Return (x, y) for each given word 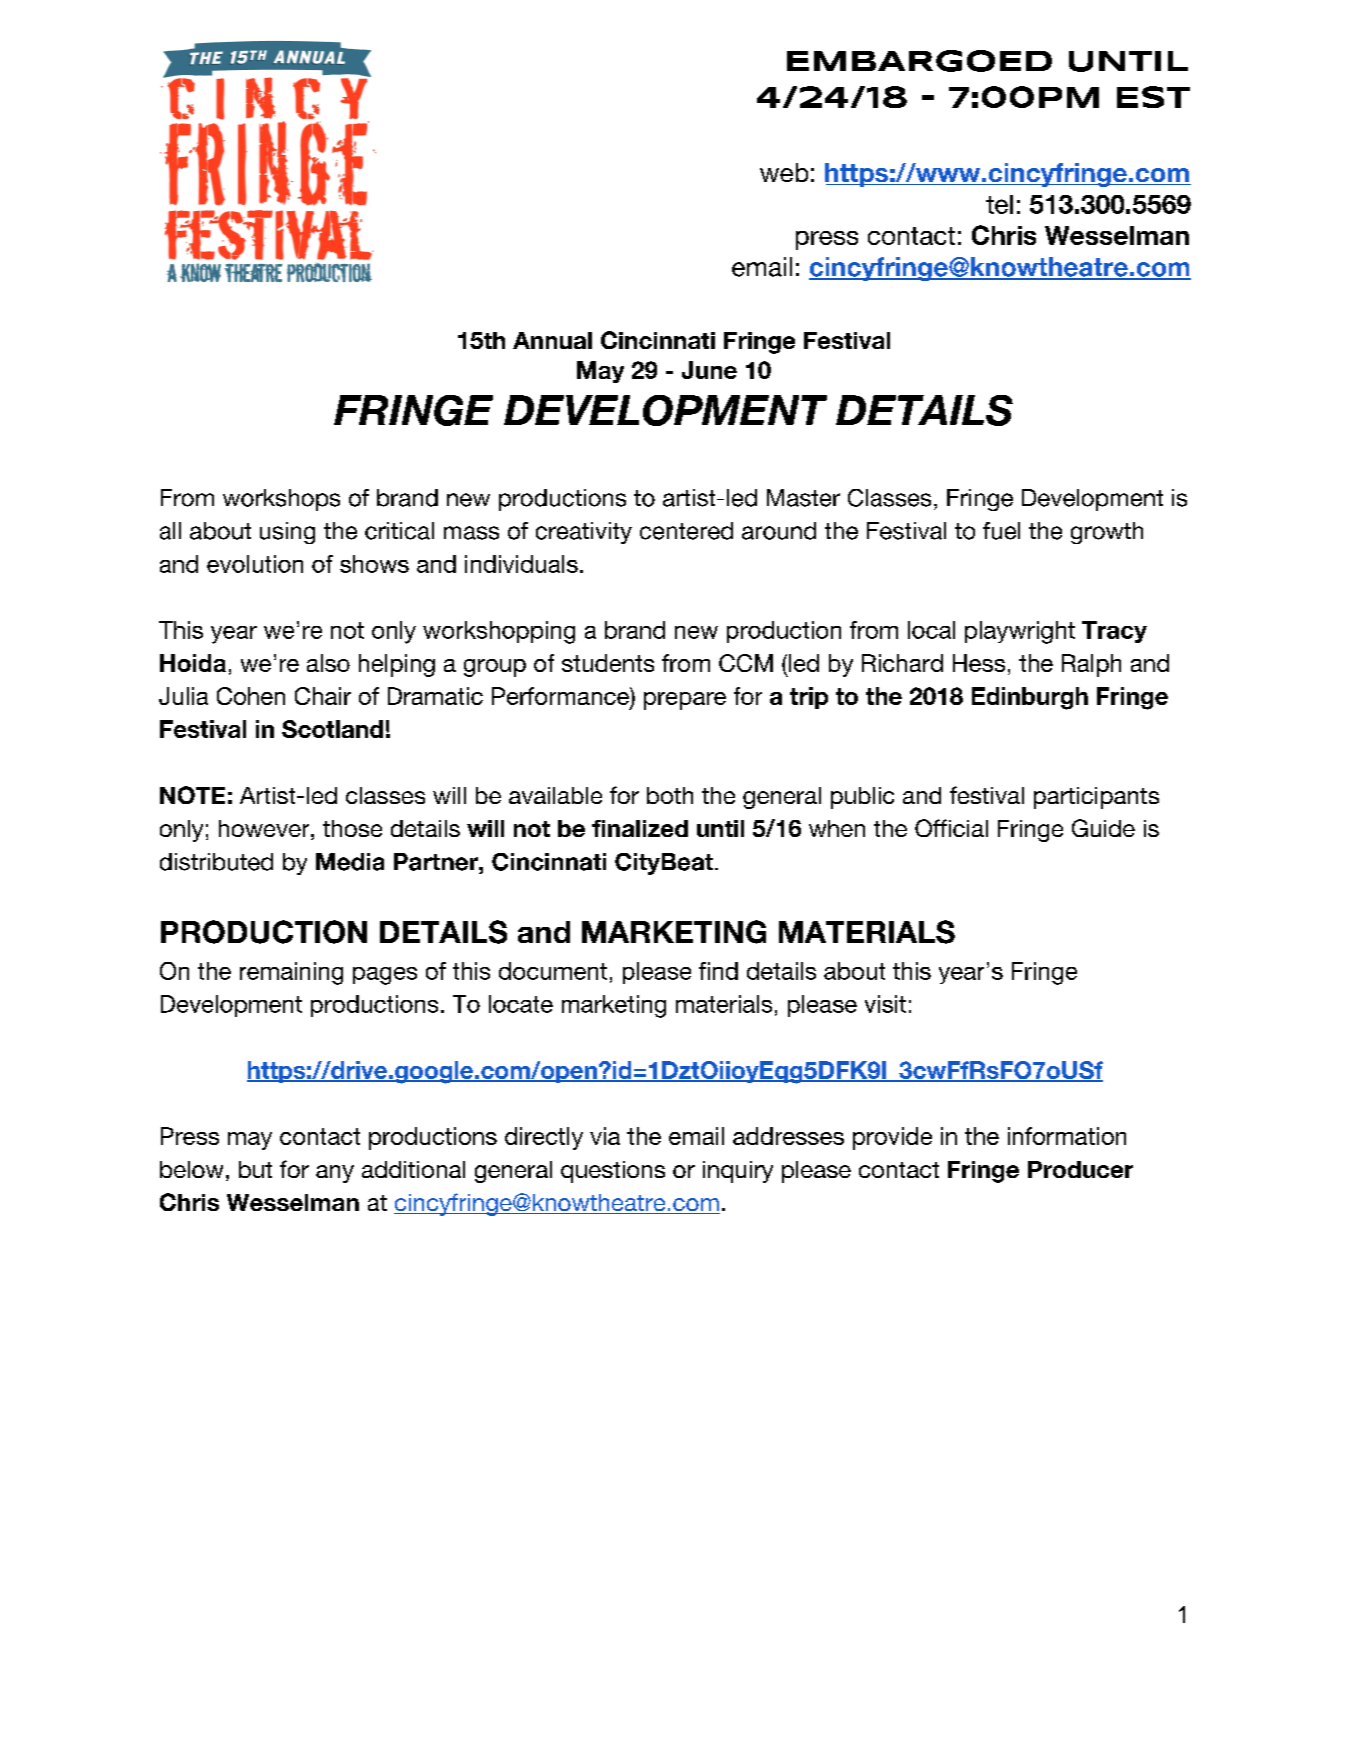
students (608, 663)
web (784, 172)
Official (951, 828)
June (709, 370)
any (335, 1174)
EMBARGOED (919, 61)
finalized (640, 828)
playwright (1020, 632)
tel (999, 204)
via (605, 1136)
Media (350, 862)
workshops (281, 500)
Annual (552, 340)
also (328, 663)
